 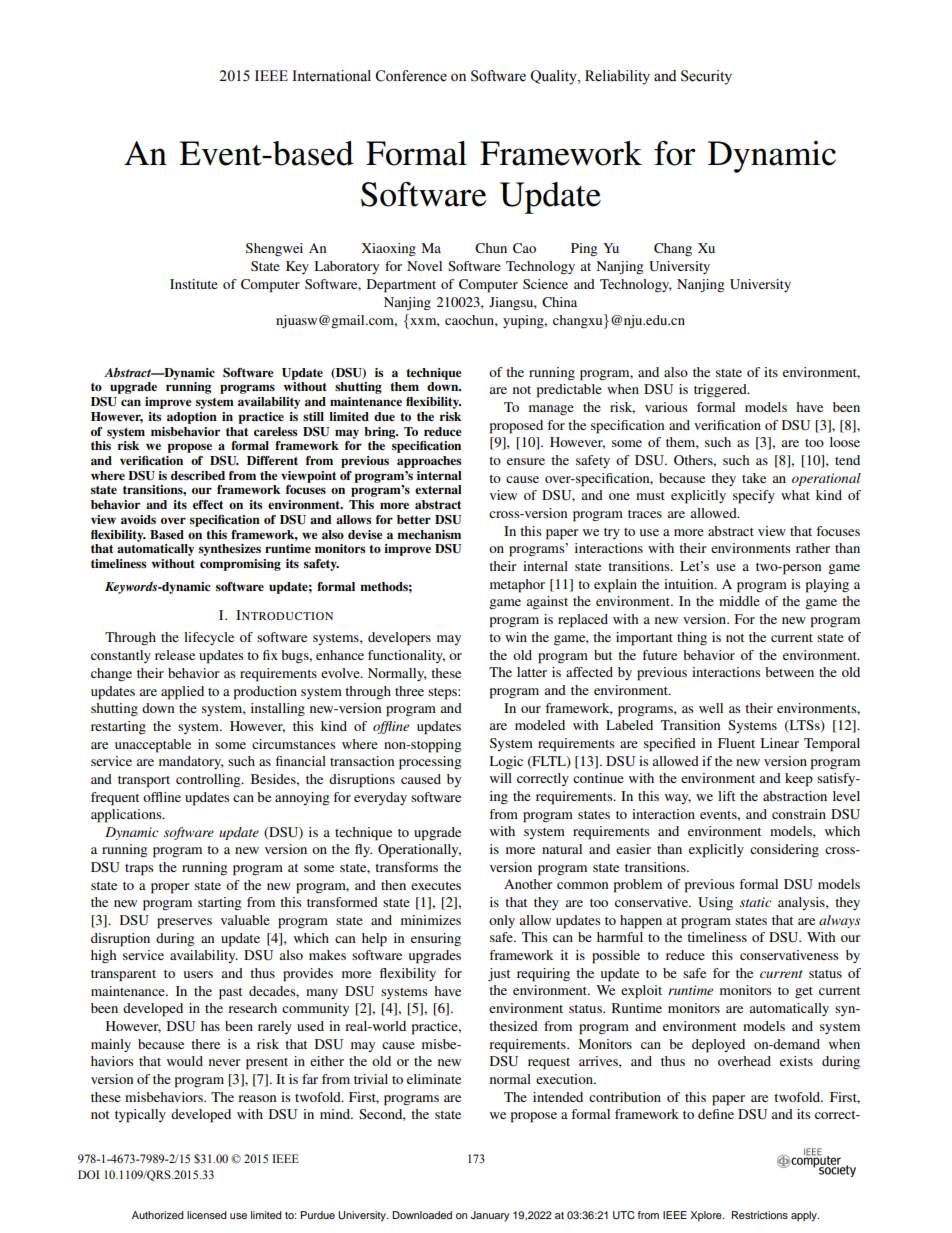 I want to click on International, so click(x=332, y=76).
